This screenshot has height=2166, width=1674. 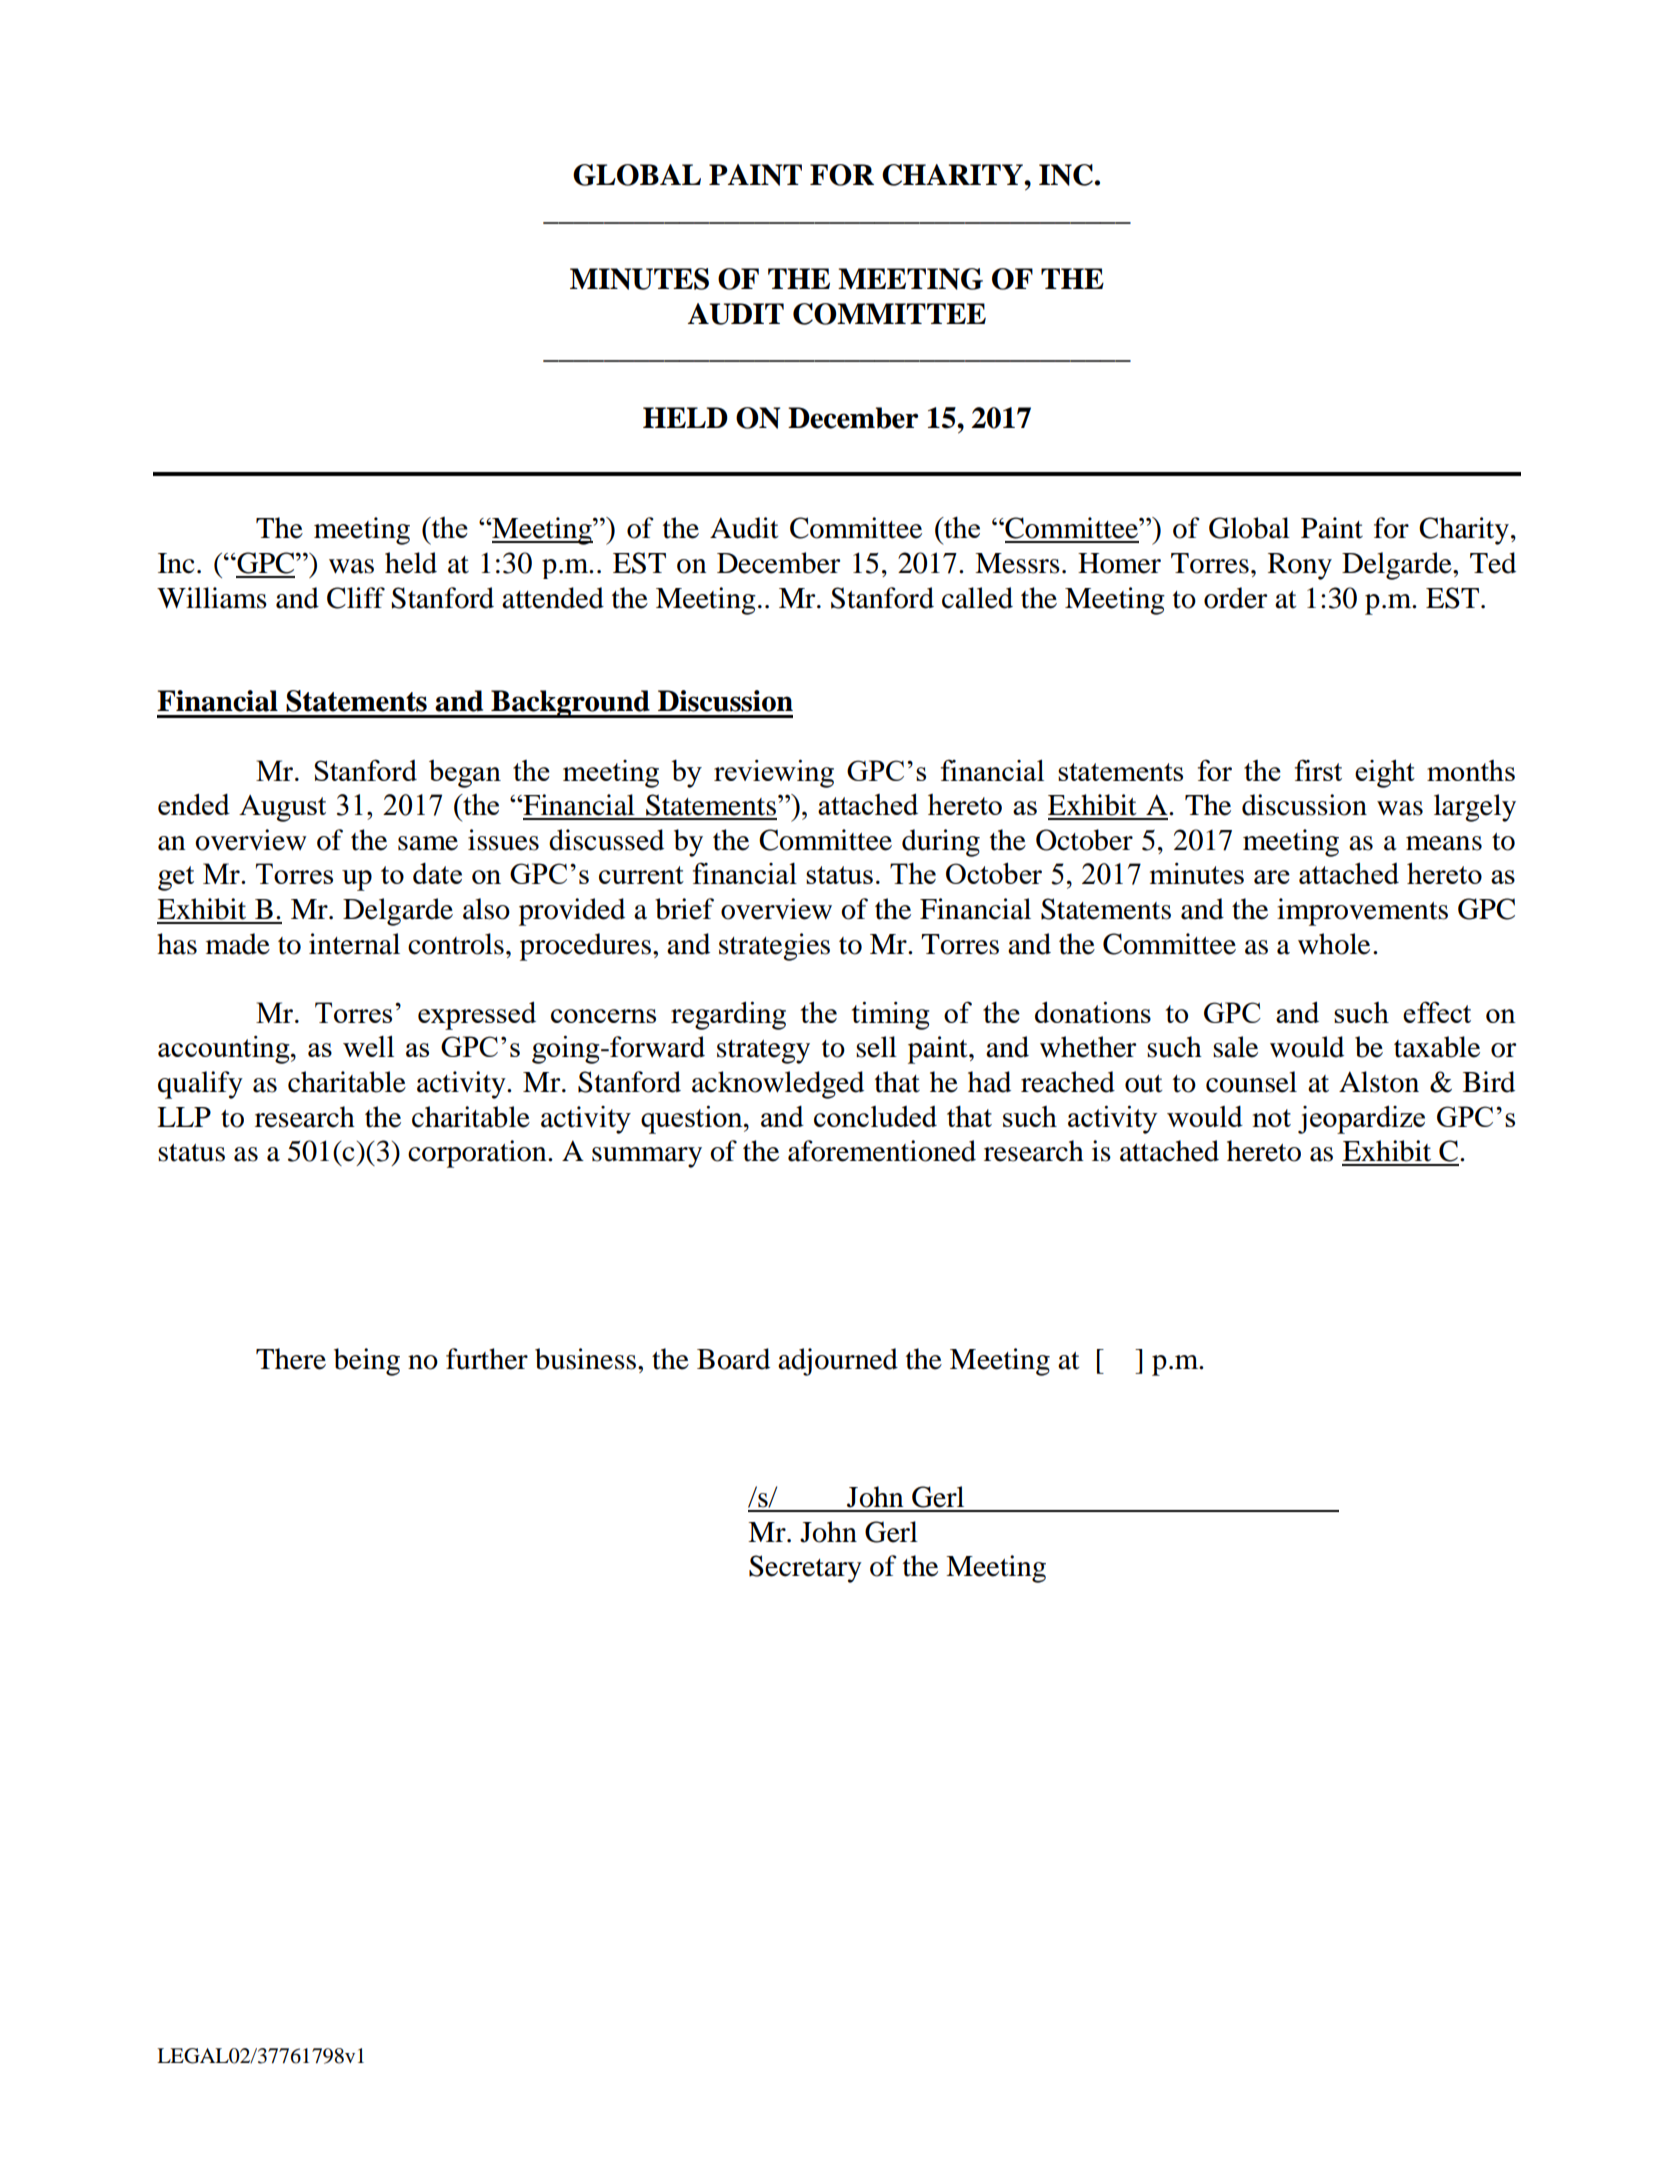 I want to click on Williams, so click(x=212, y=598).
